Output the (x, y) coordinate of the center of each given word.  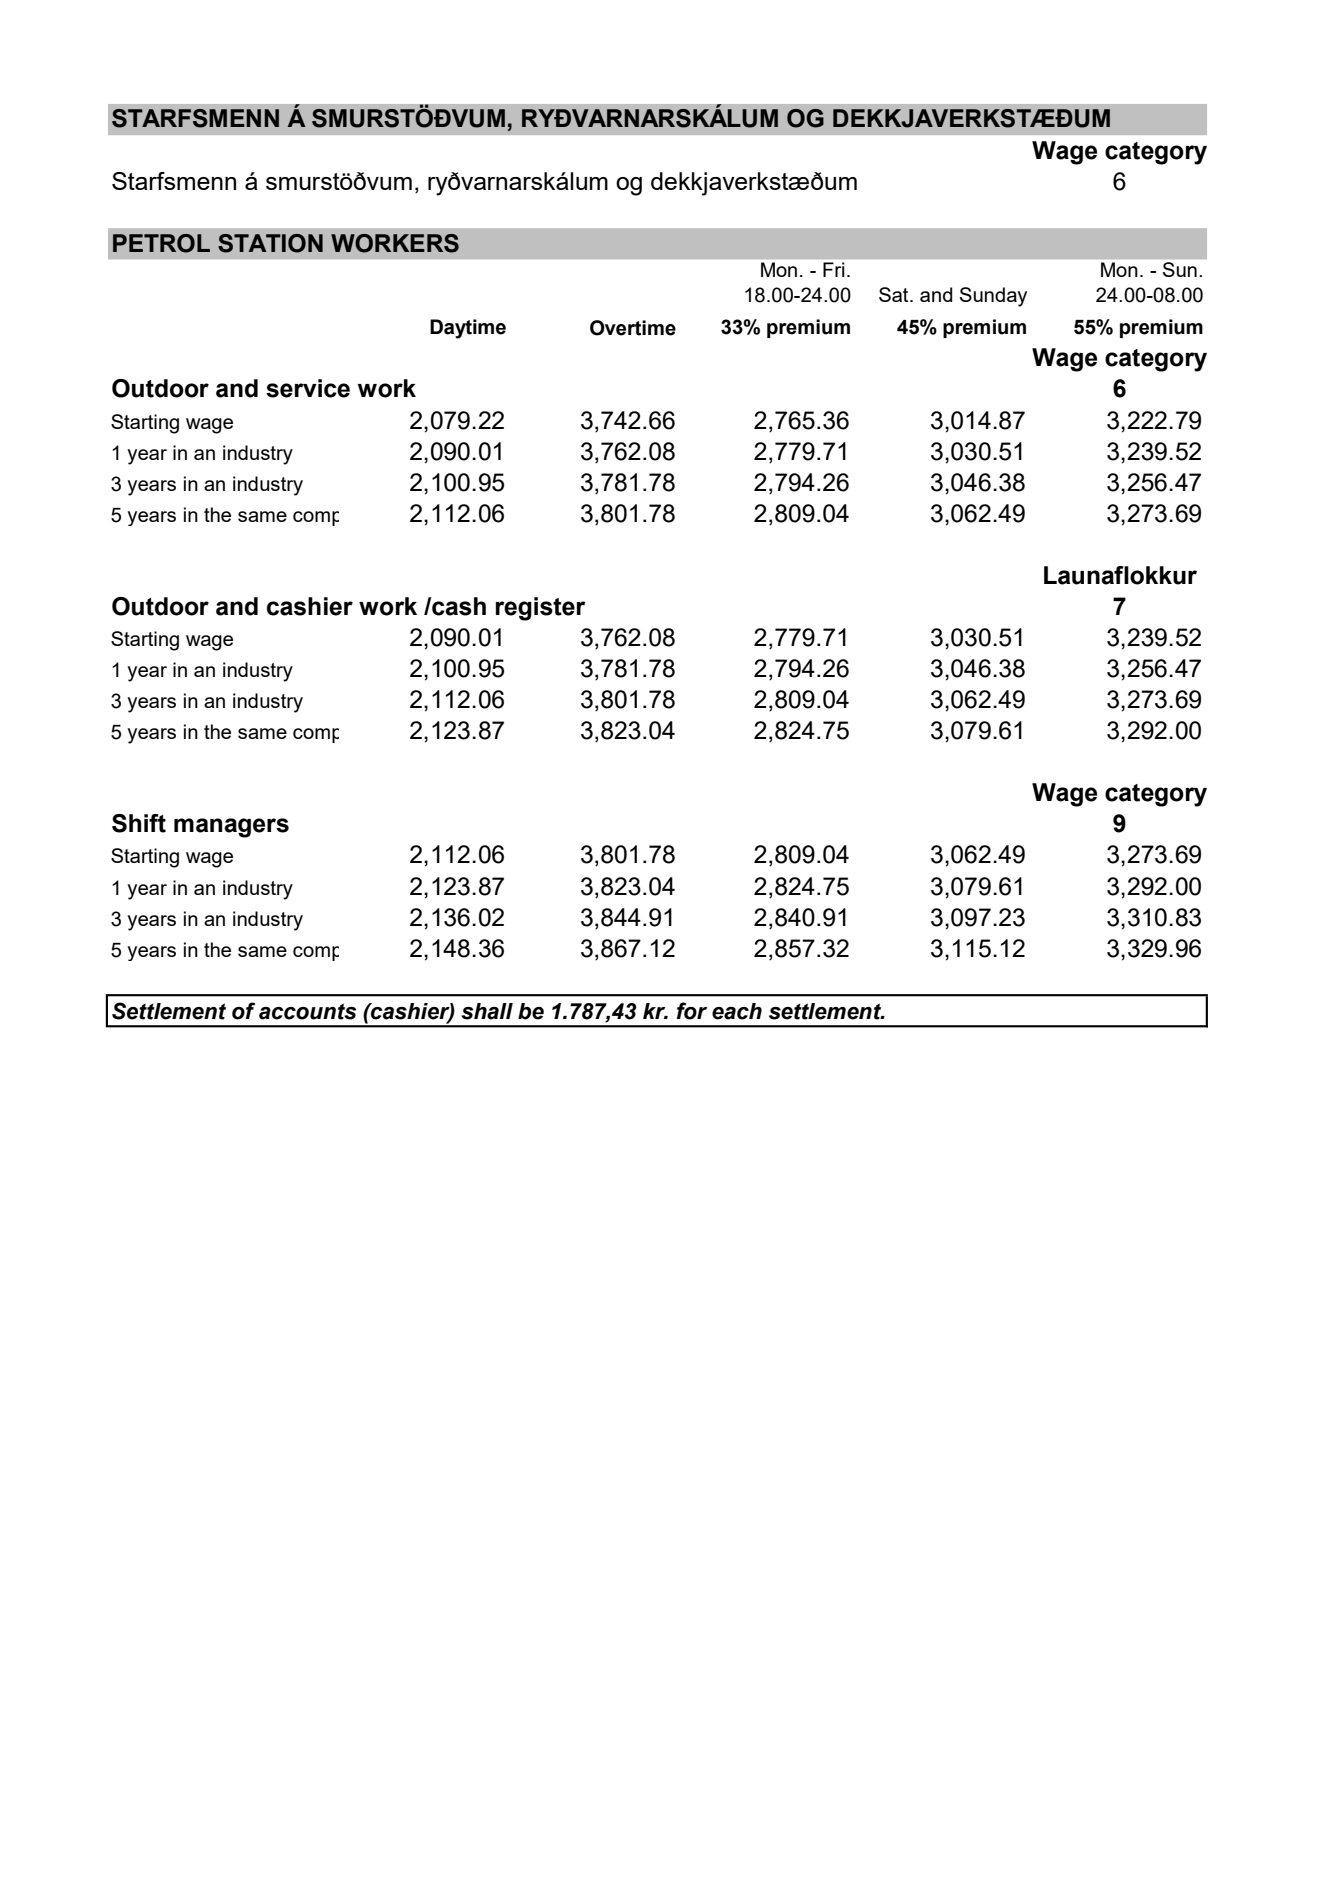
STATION (270, 243)
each (737, 1011)
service (308, 388)
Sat (895, 294)
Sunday (993, 297)
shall (487, 1011)
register (541, 609)
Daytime (468, 329)
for (692, 1011)
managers (231, 828)
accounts (308, 1011)
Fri (833, 269)
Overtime (633, 328)
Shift (139, 823)
